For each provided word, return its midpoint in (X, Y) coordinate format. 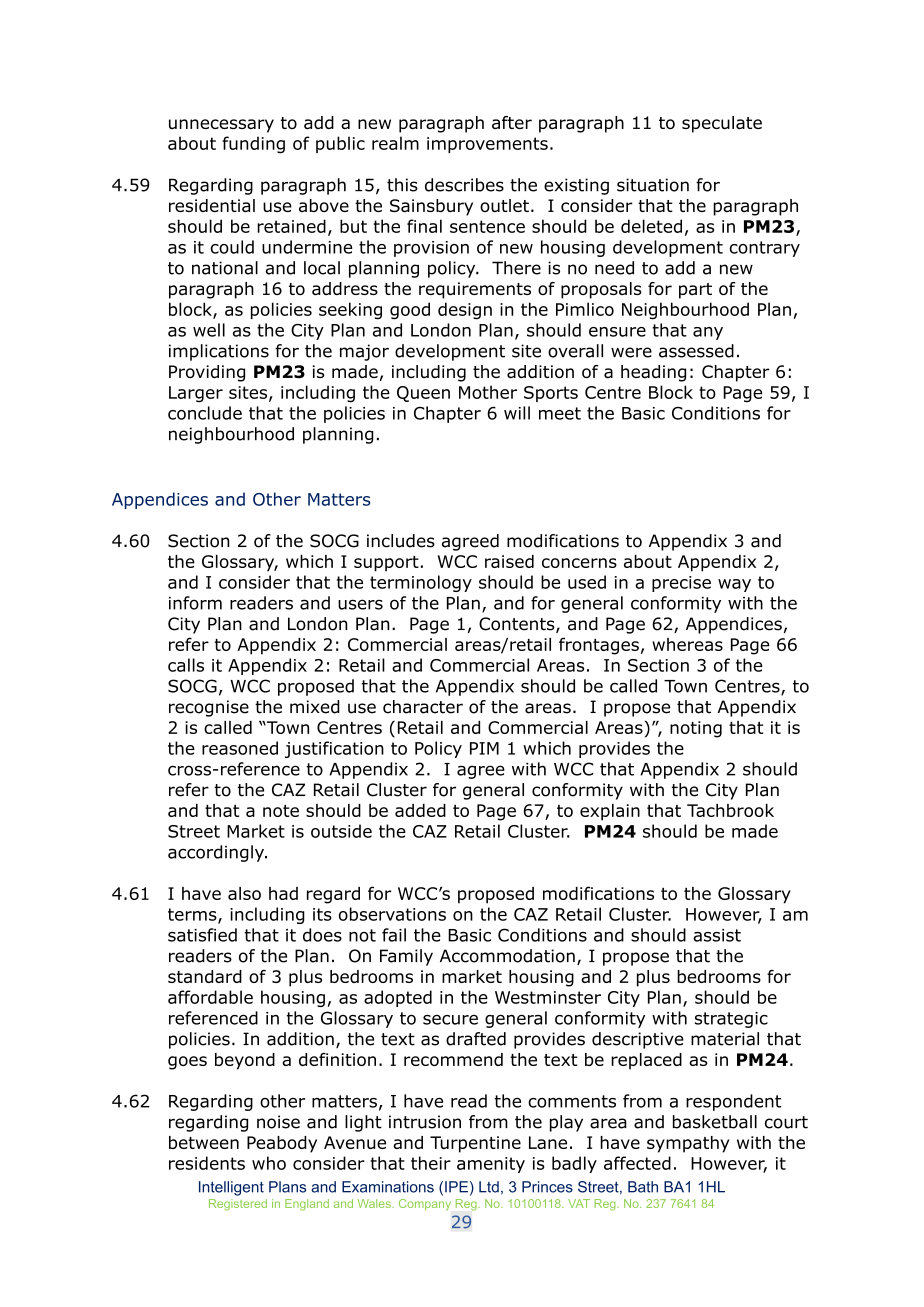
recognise (209, 708)
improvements (487, 145)
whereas (687, 644)
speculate (722, 124)
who (269, 1163)
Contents (518, 625)
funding (253, 145)
